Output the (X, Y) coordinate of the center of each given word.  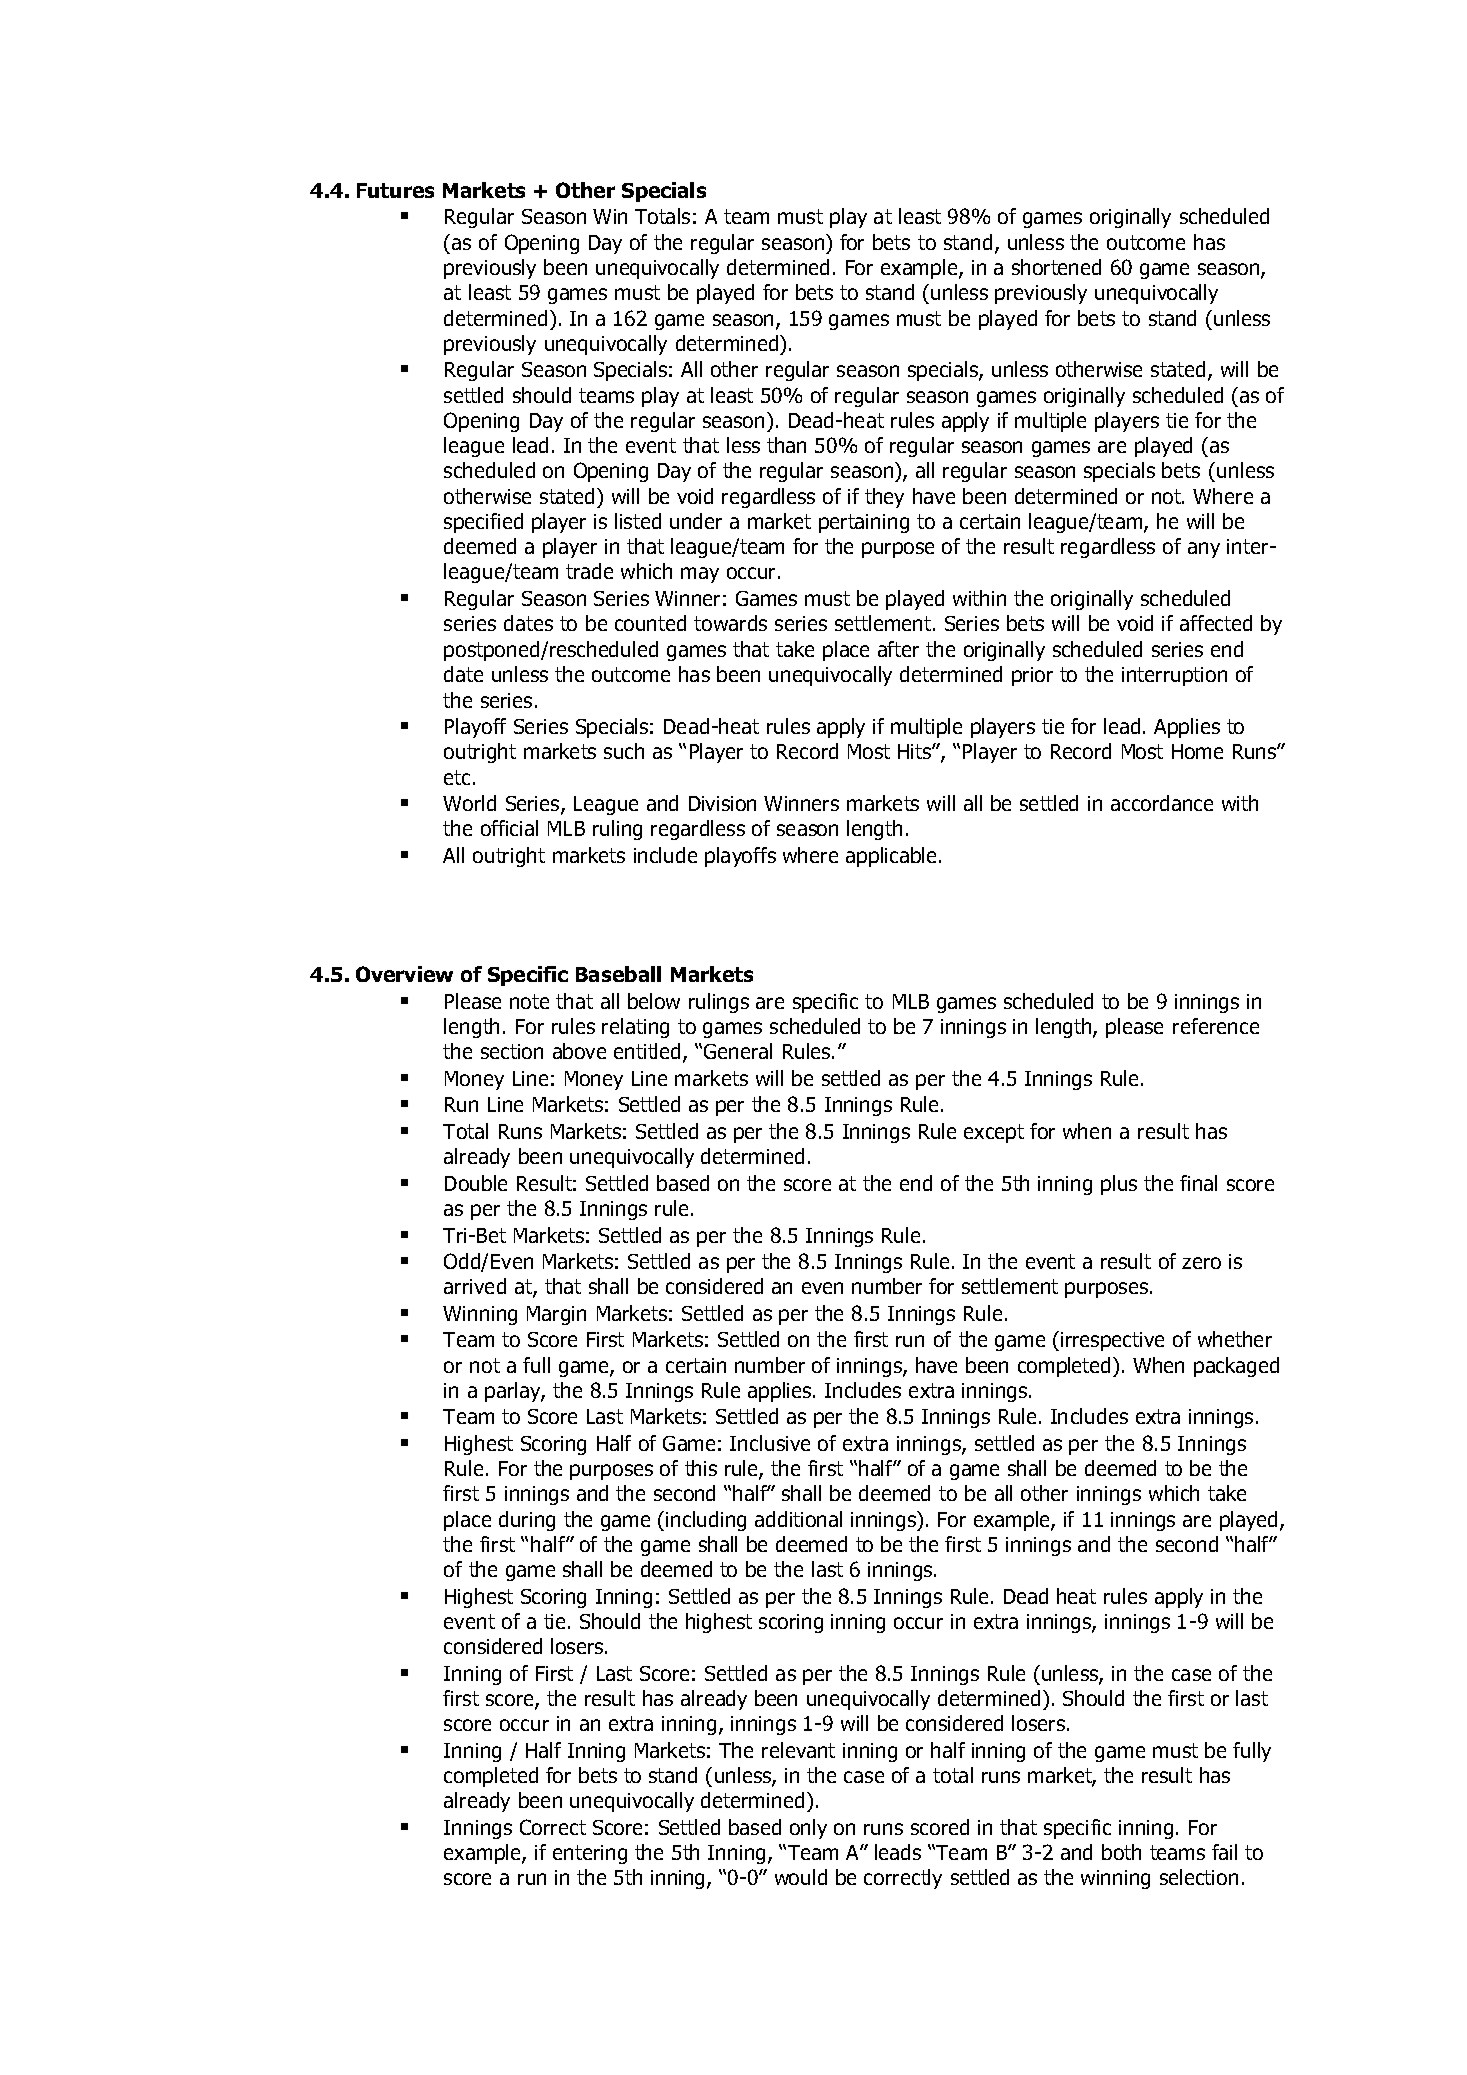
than (786, 445)
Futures (395, 190)
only (808, 1829)
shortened (1056, 267)
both (1121, 1852)
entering (590, 1854)
